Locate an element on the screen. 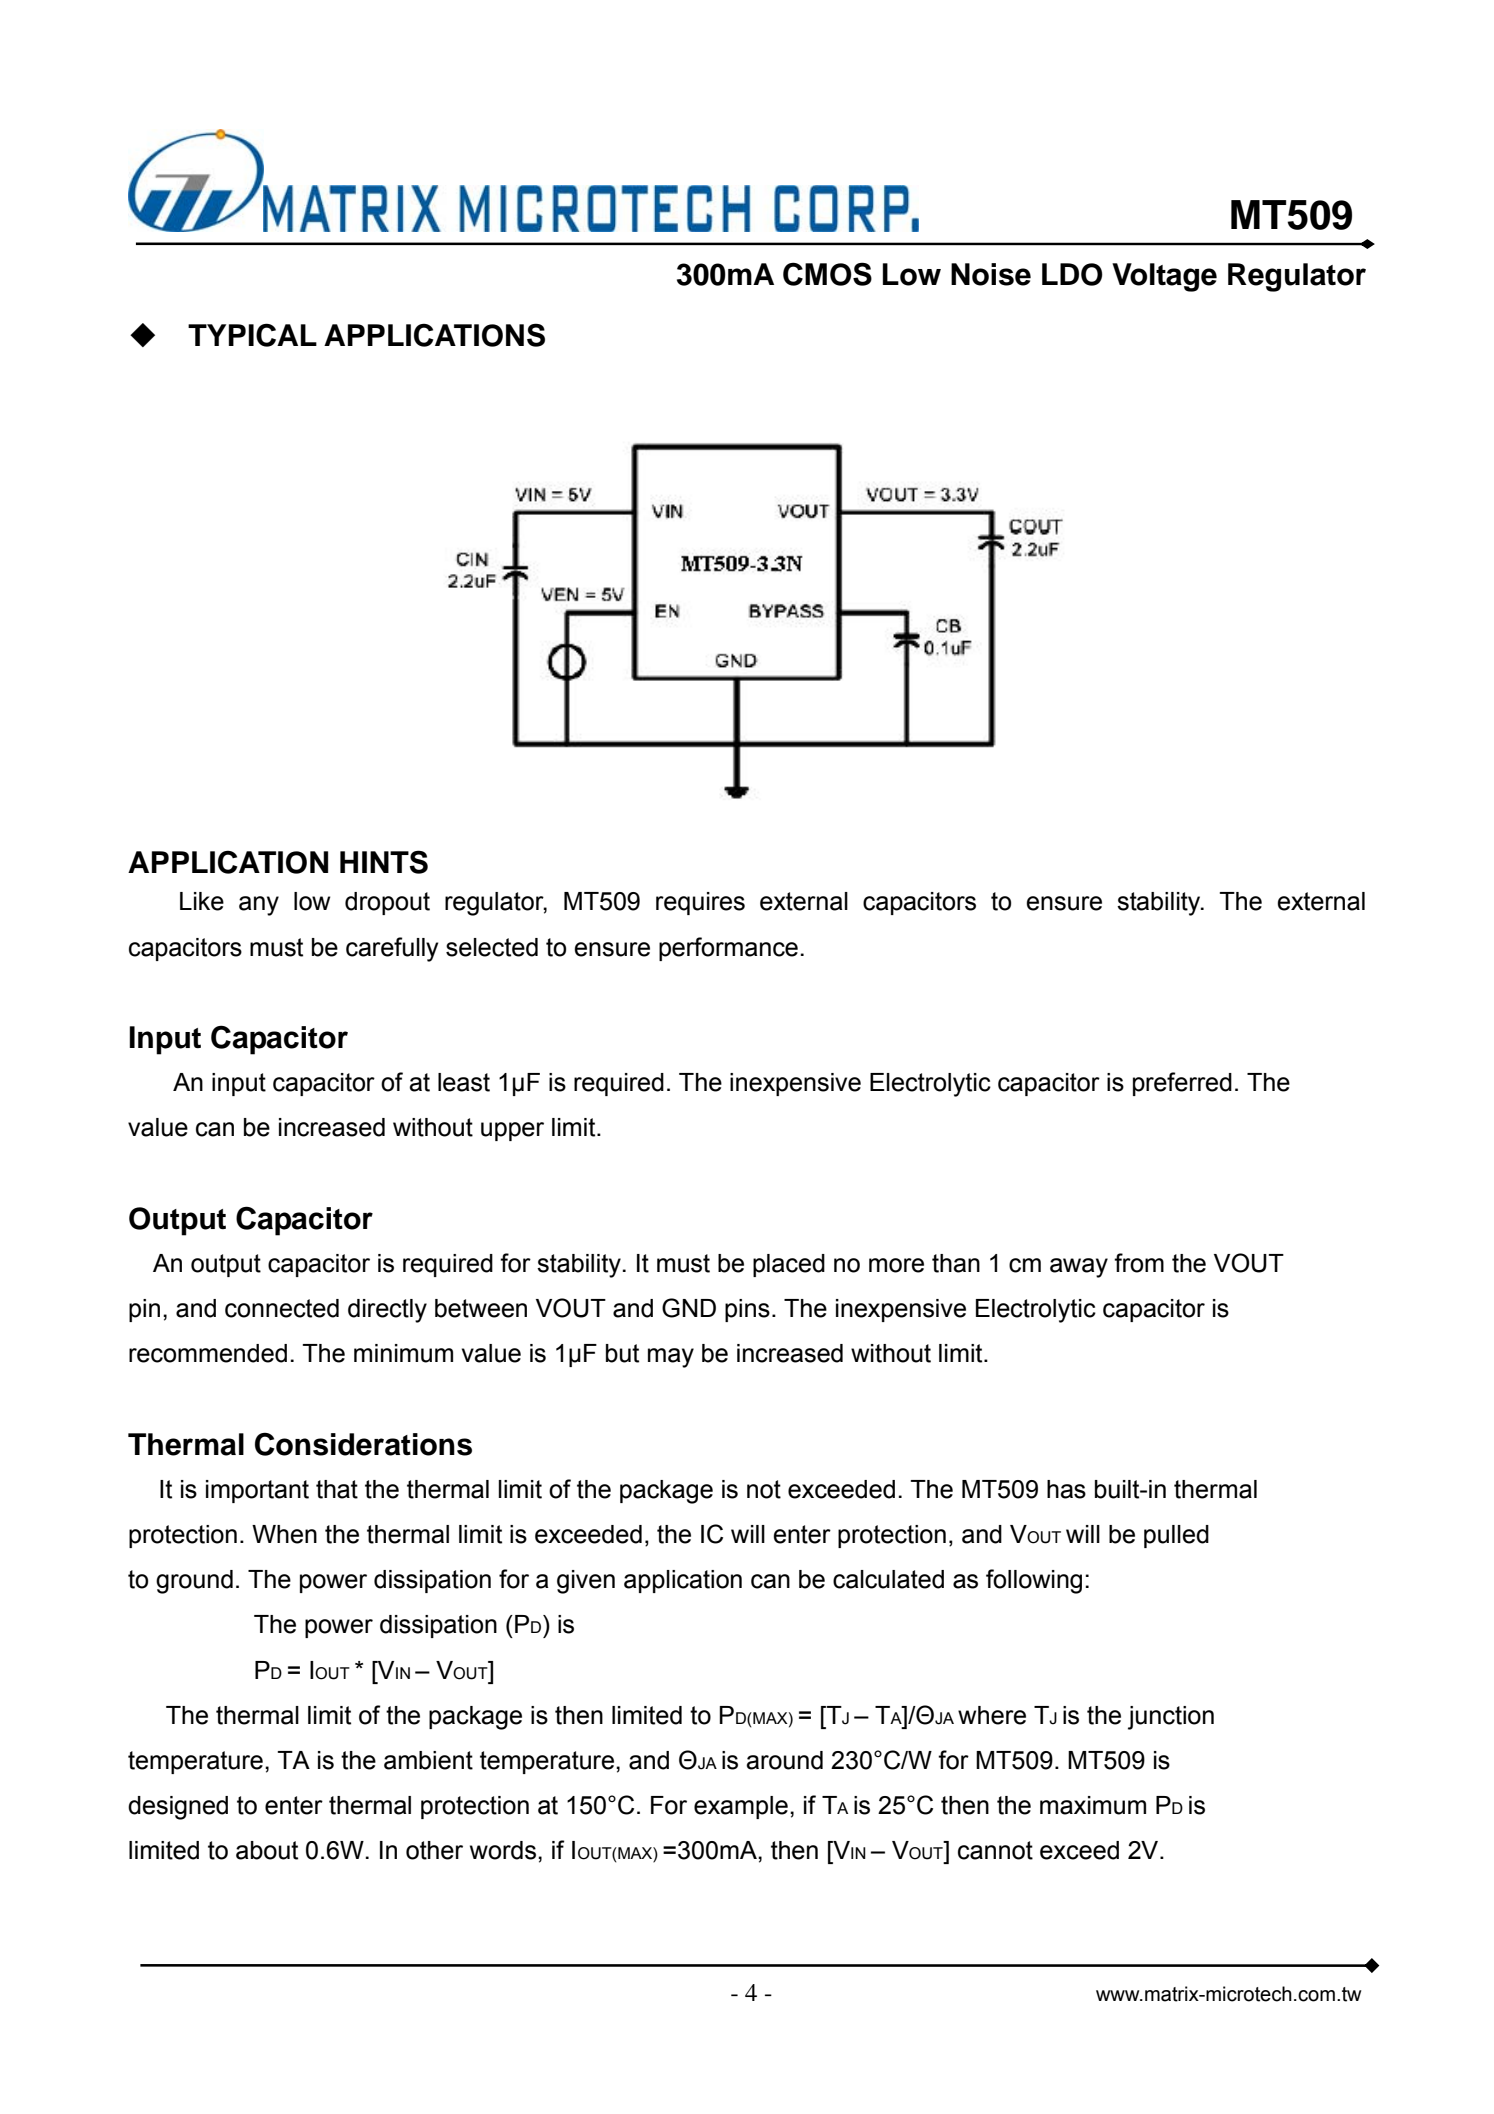 The height and width of the screenshot is (2114, 1494). has is located at coordinates (1066, 1489).
